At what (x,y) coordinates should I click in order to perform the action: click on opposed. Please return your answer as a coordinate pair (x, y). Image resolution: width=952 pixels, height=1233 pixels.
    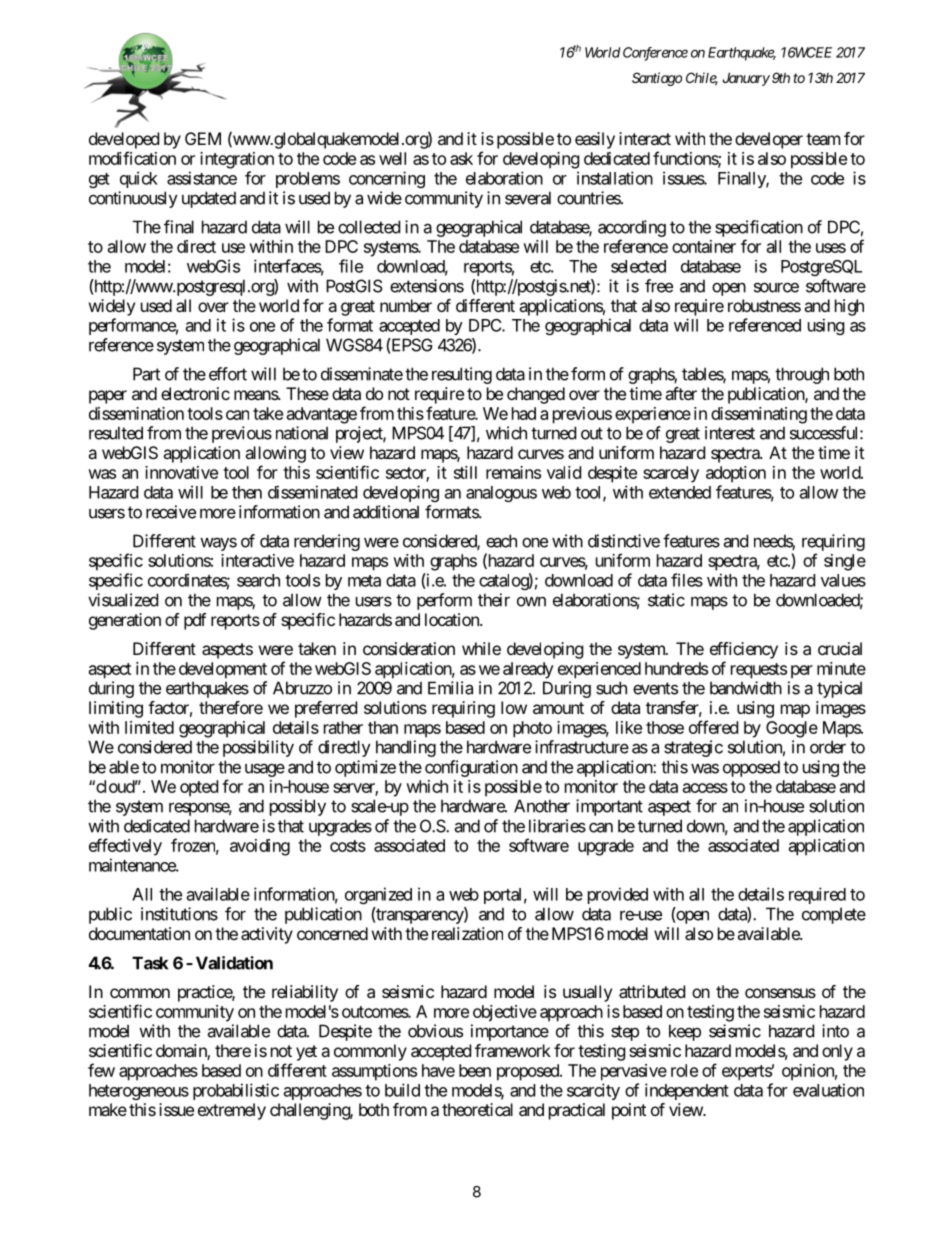
    Looking at the image, I should click on (751, 768).
